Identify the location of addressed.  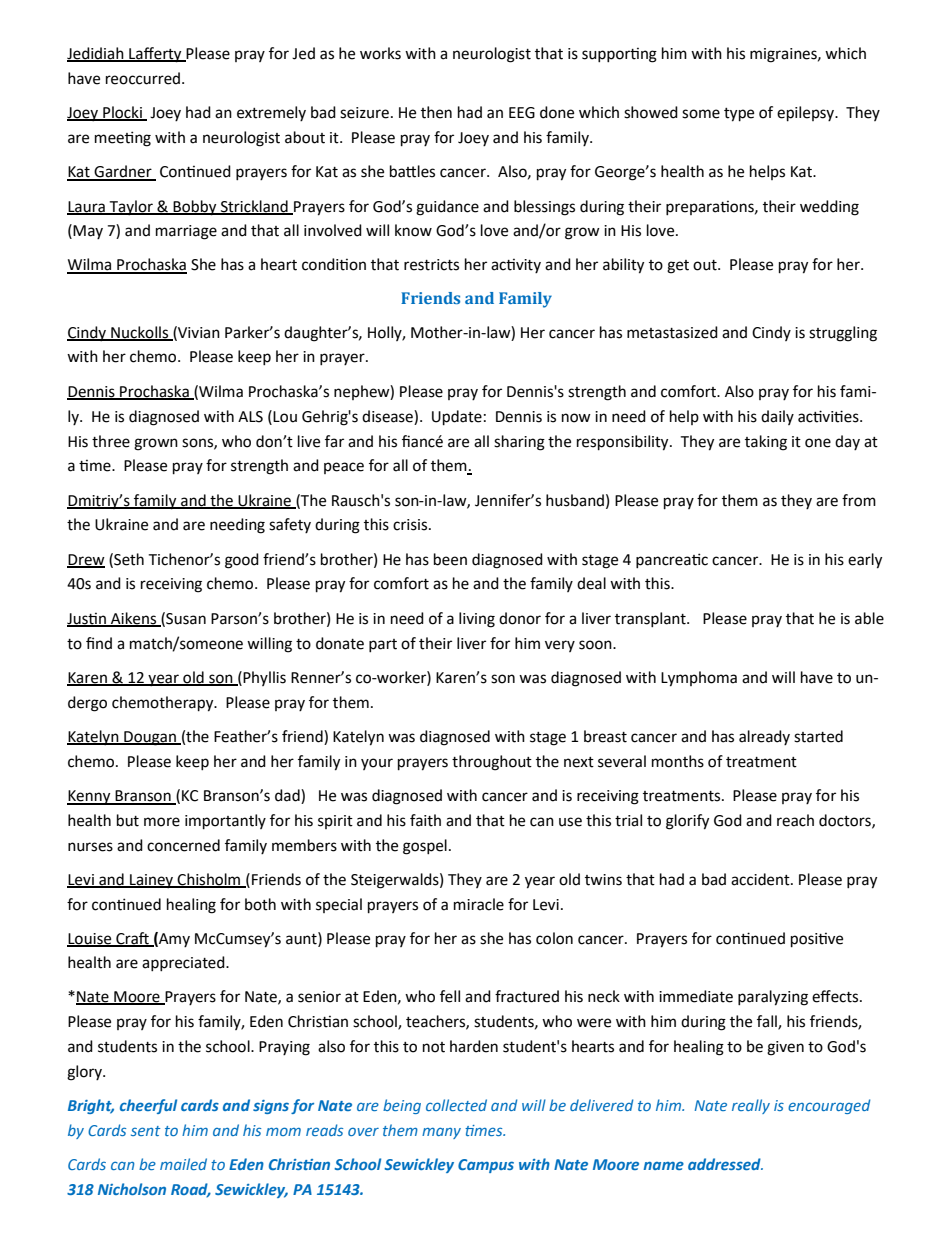
(725, 1164).
